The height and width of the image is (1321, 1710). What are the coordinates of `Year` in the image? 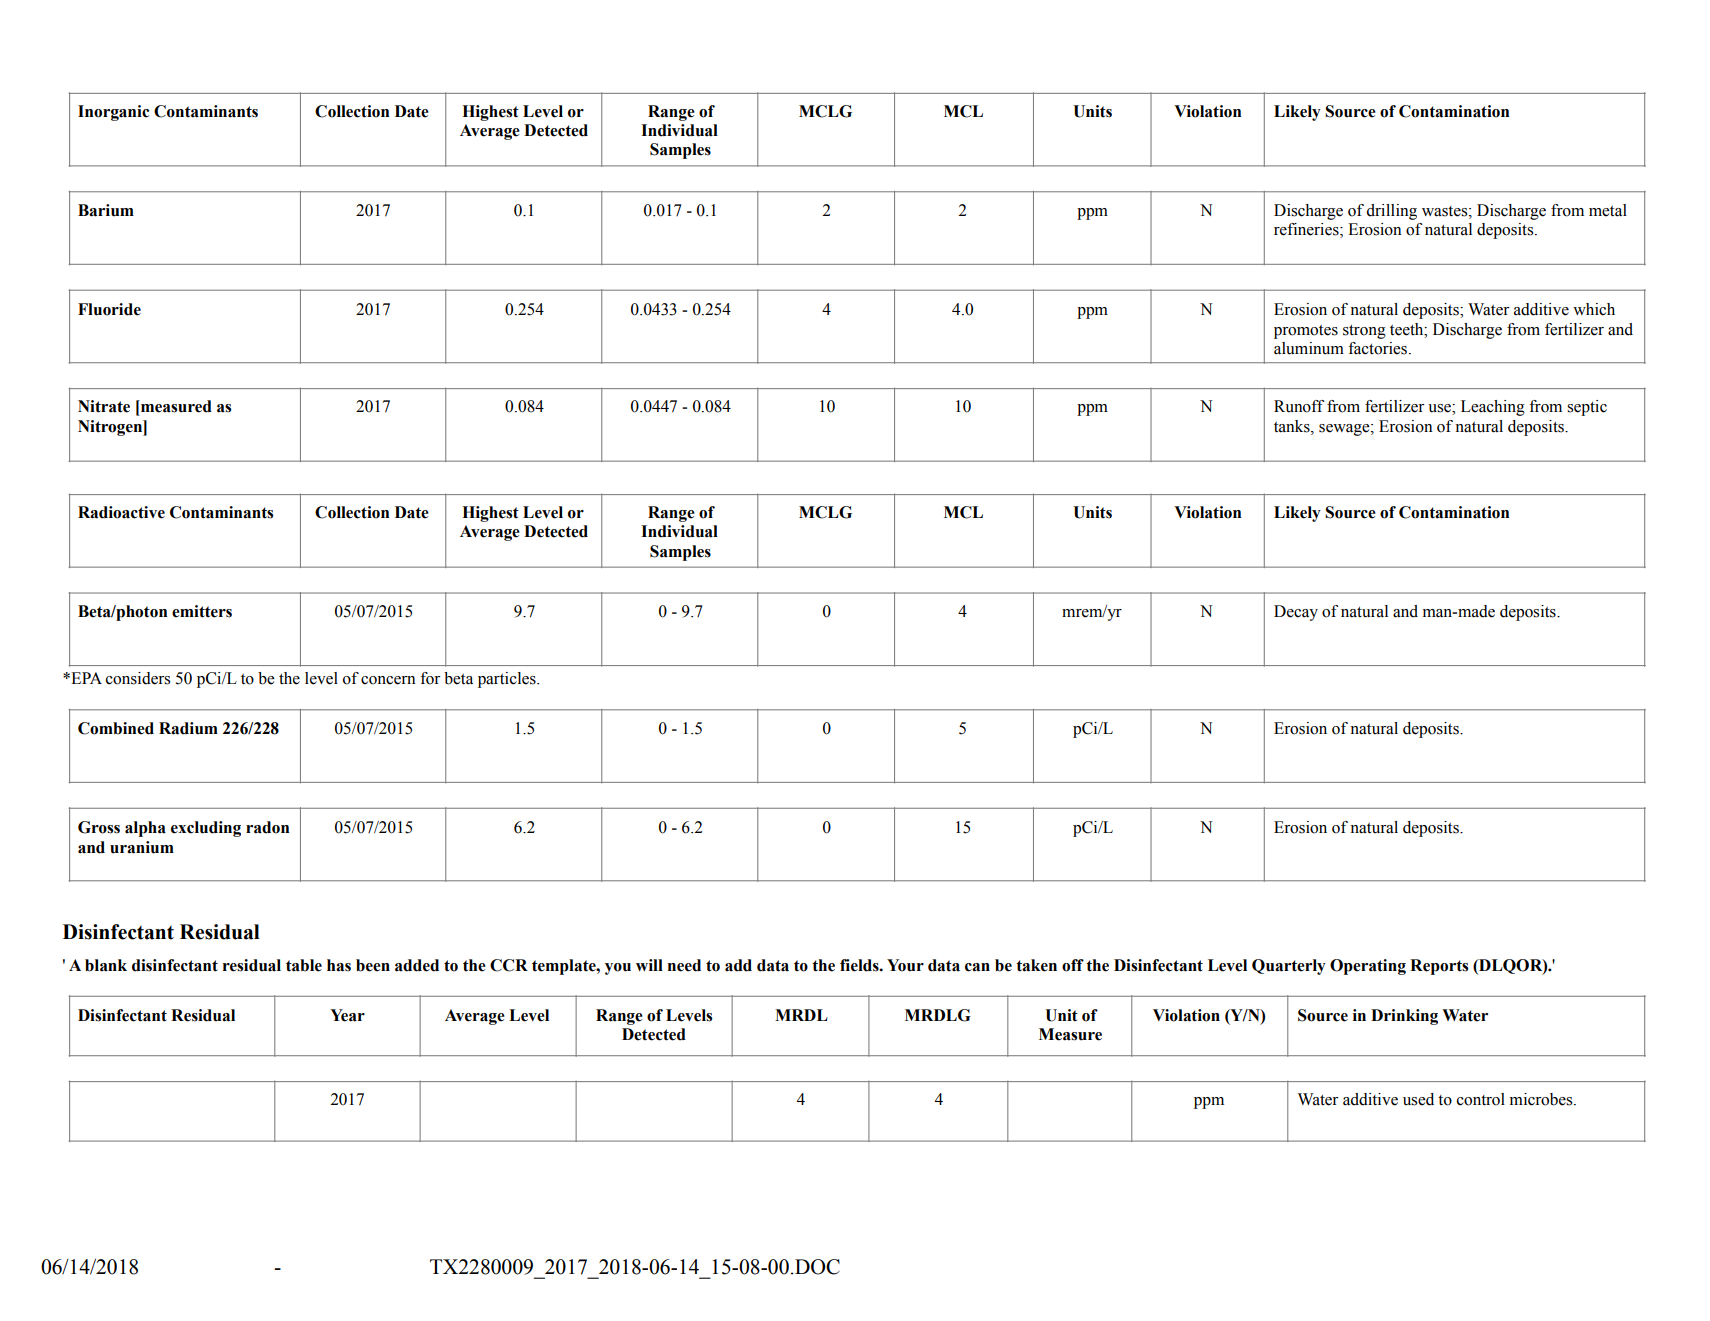 It's located at (347, 1015).
